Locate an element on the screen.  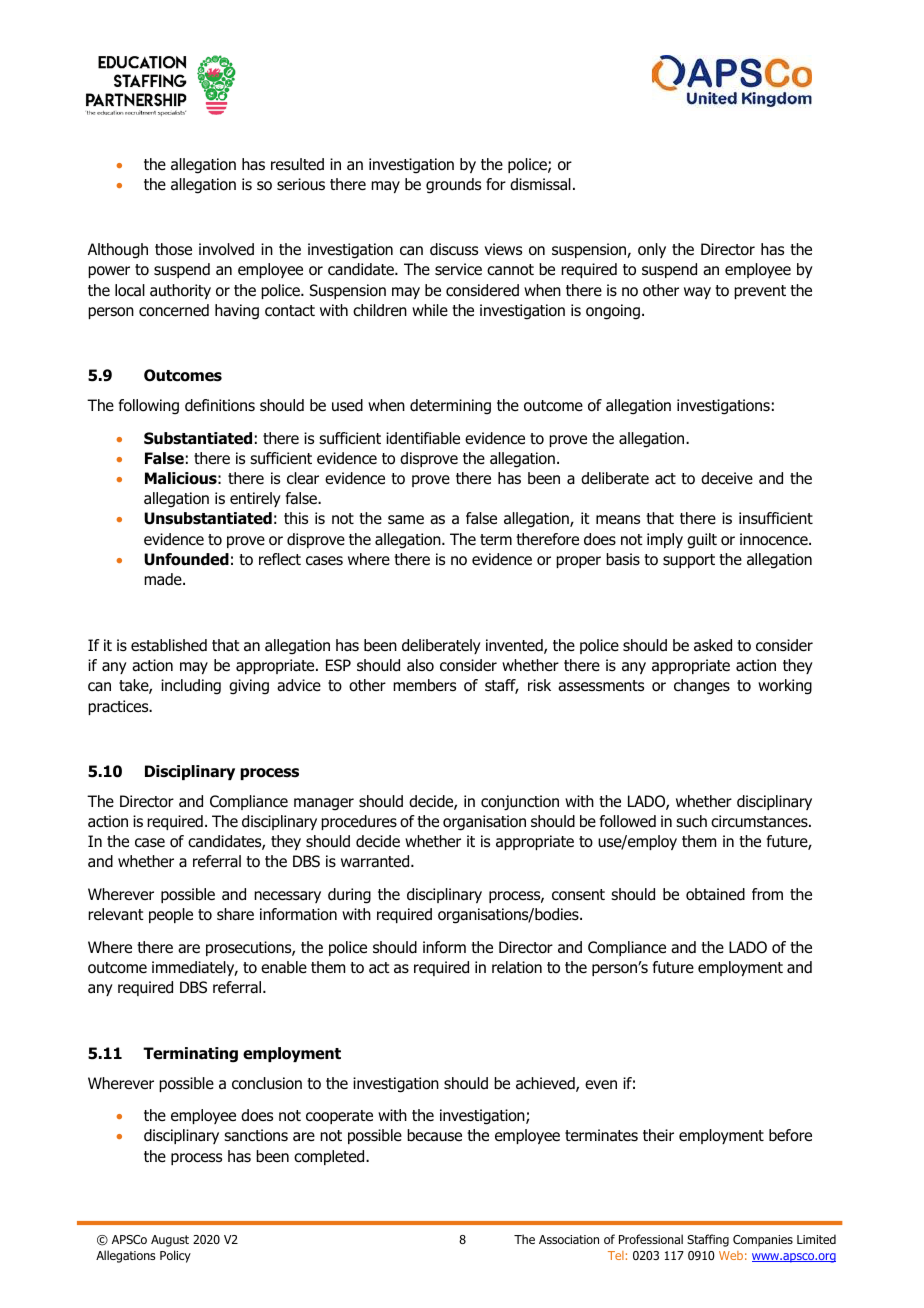
grounds is located at coordinates (453, 186).
